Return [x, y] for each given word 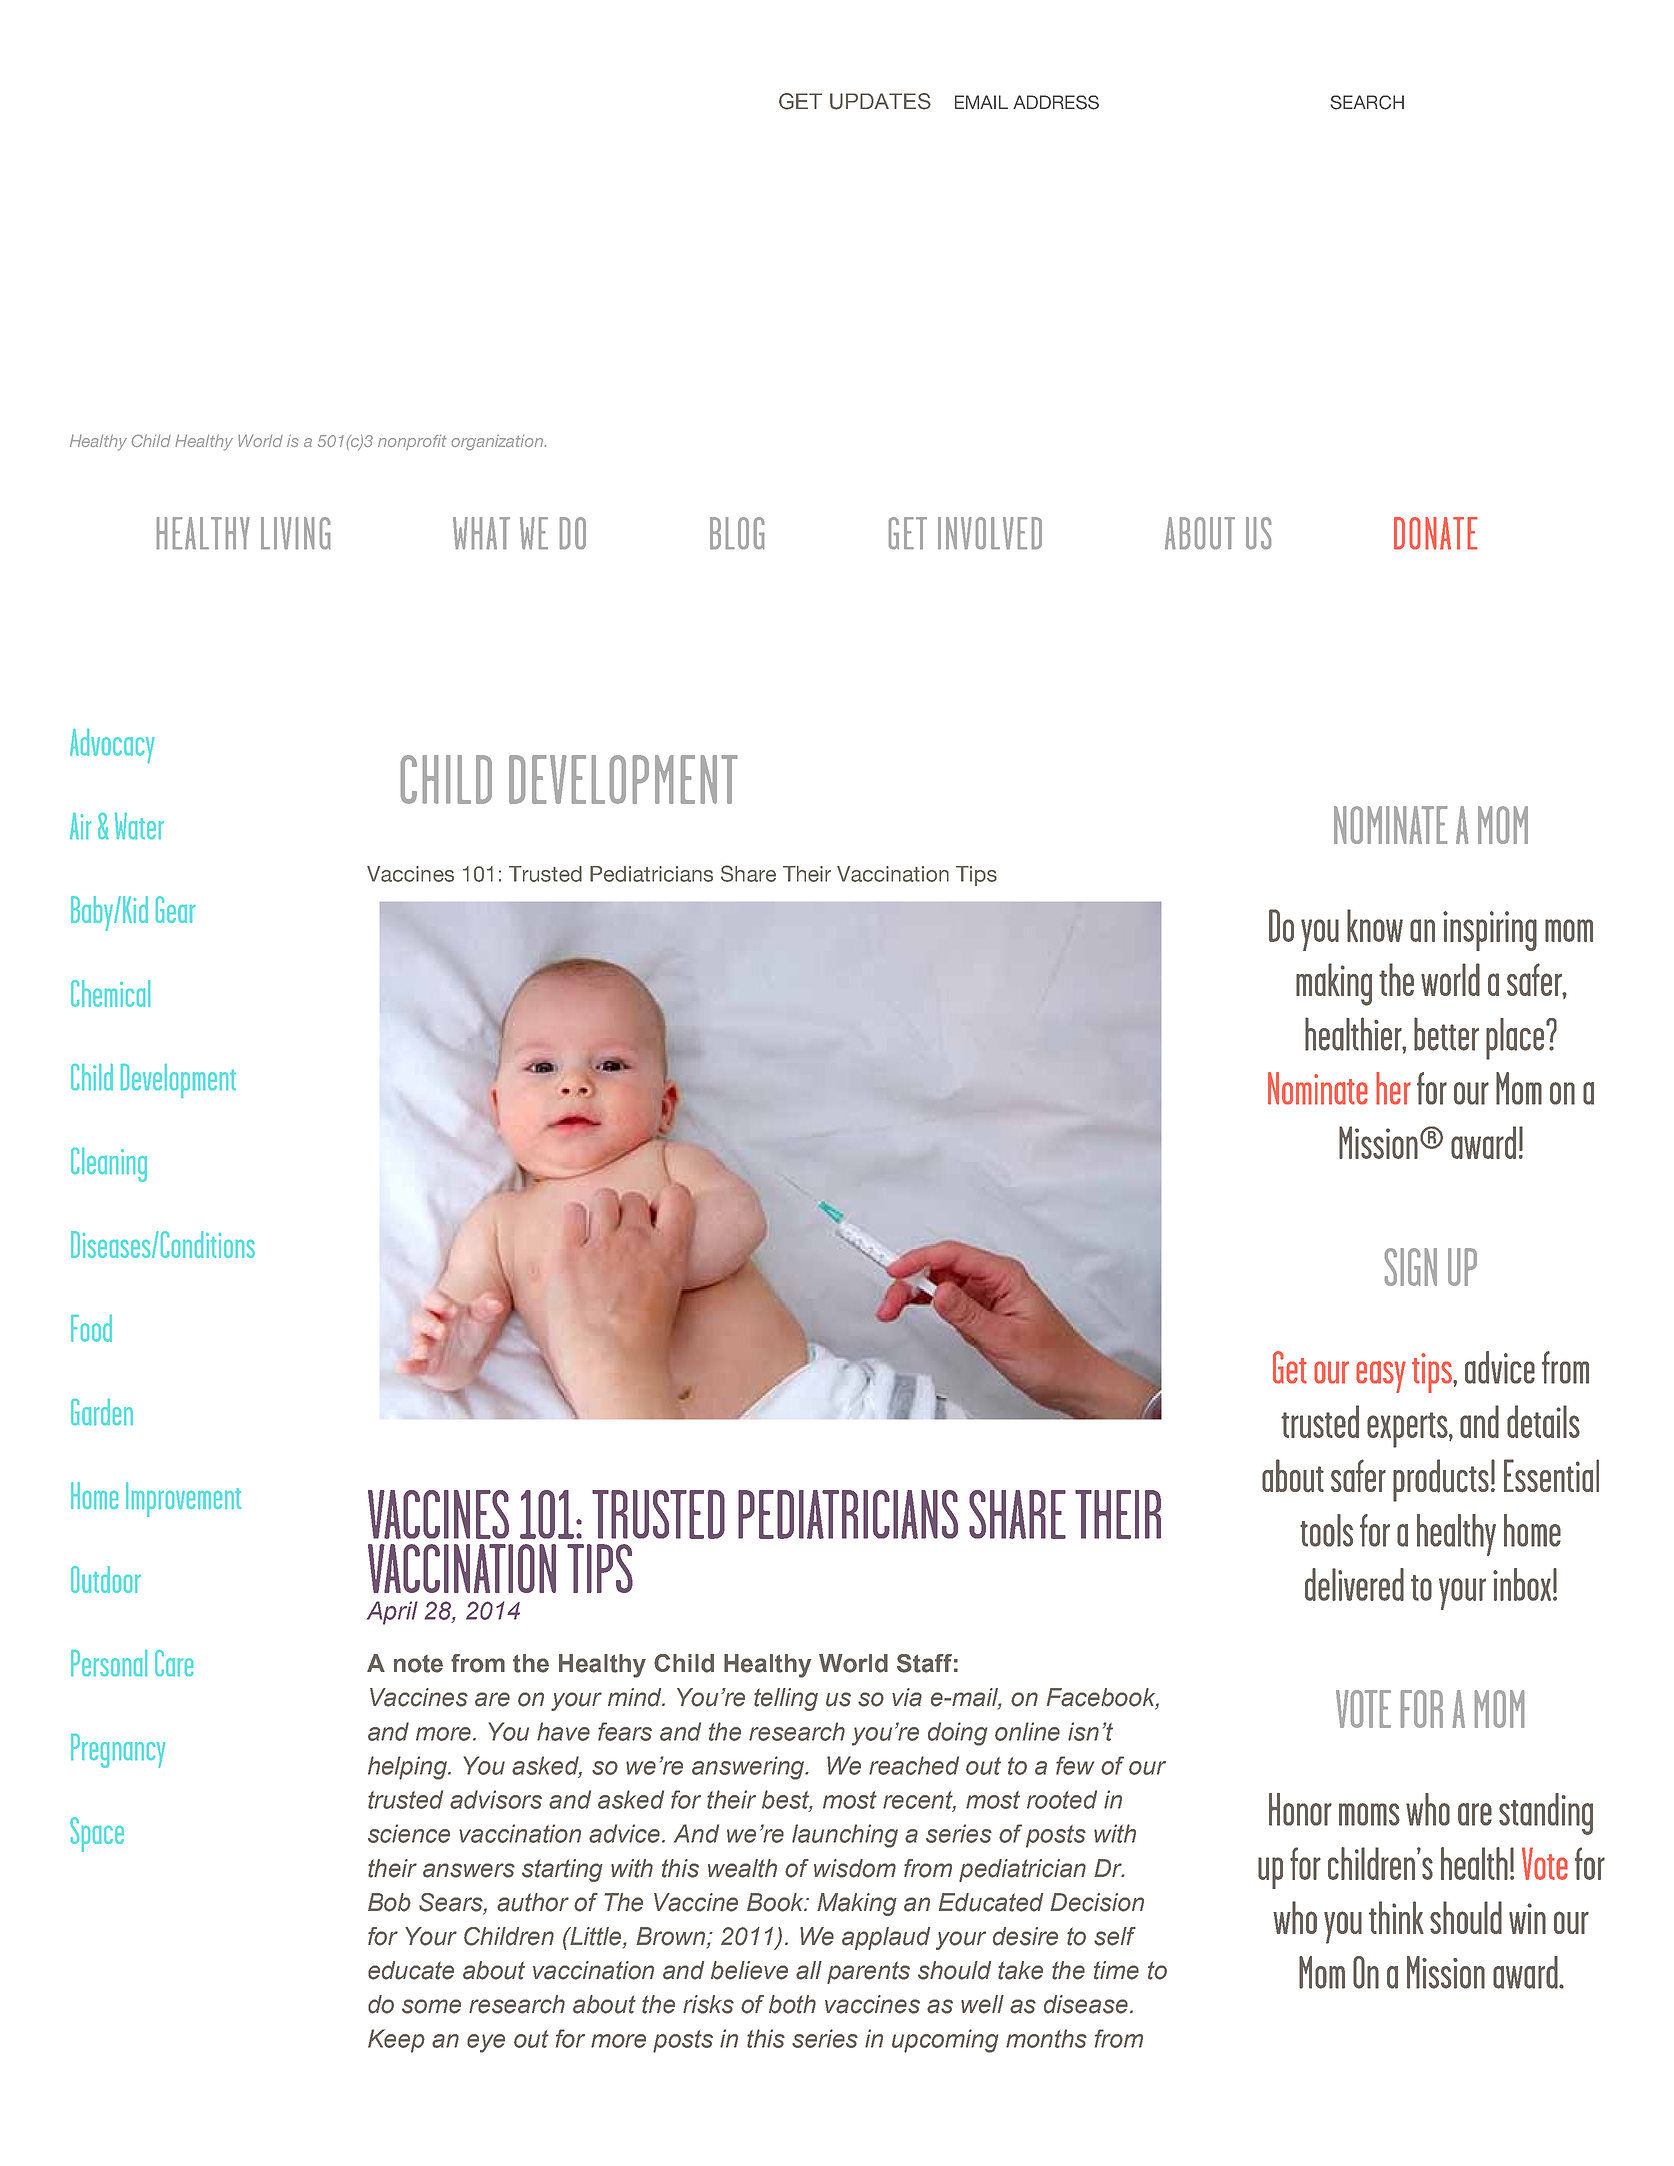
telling [786, 1699]
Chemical [110, 993]
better [1446, 1034]
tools [1326, 1530]
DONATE [1436, 533]
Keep [396, 2041]
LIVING [295, 533]
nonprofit [412, 442]
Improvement [183, 1499]
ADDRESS [1056, 102]
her [1393, 1088]
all [809, 1970]
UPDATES [880, 101]
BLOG [737, 533]
